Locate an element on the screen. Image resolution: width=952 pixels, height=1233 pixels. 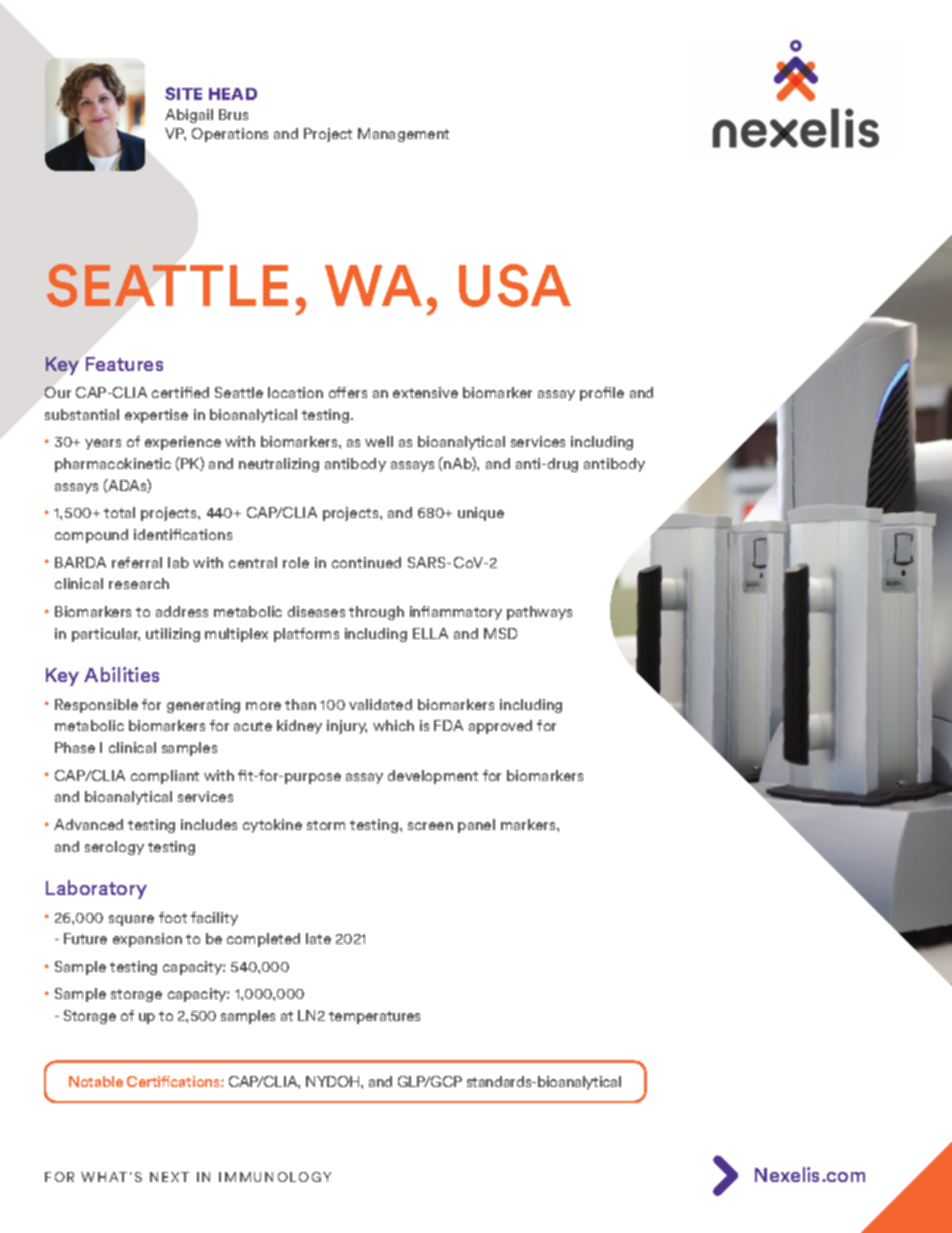
Notable is located at coordinates (96, 1081).
